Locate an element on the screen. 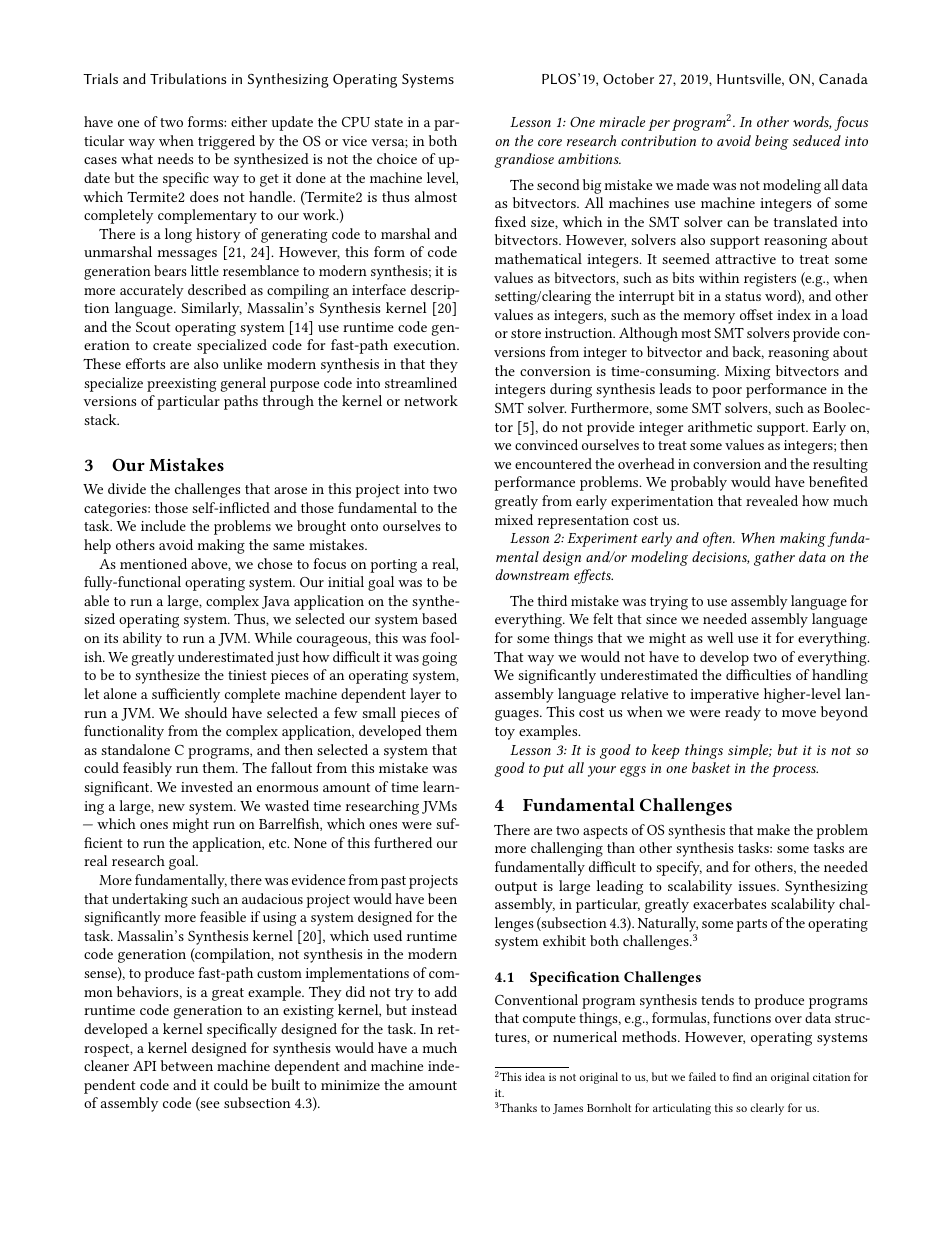  idea is located at coordinates (535, 1076).
